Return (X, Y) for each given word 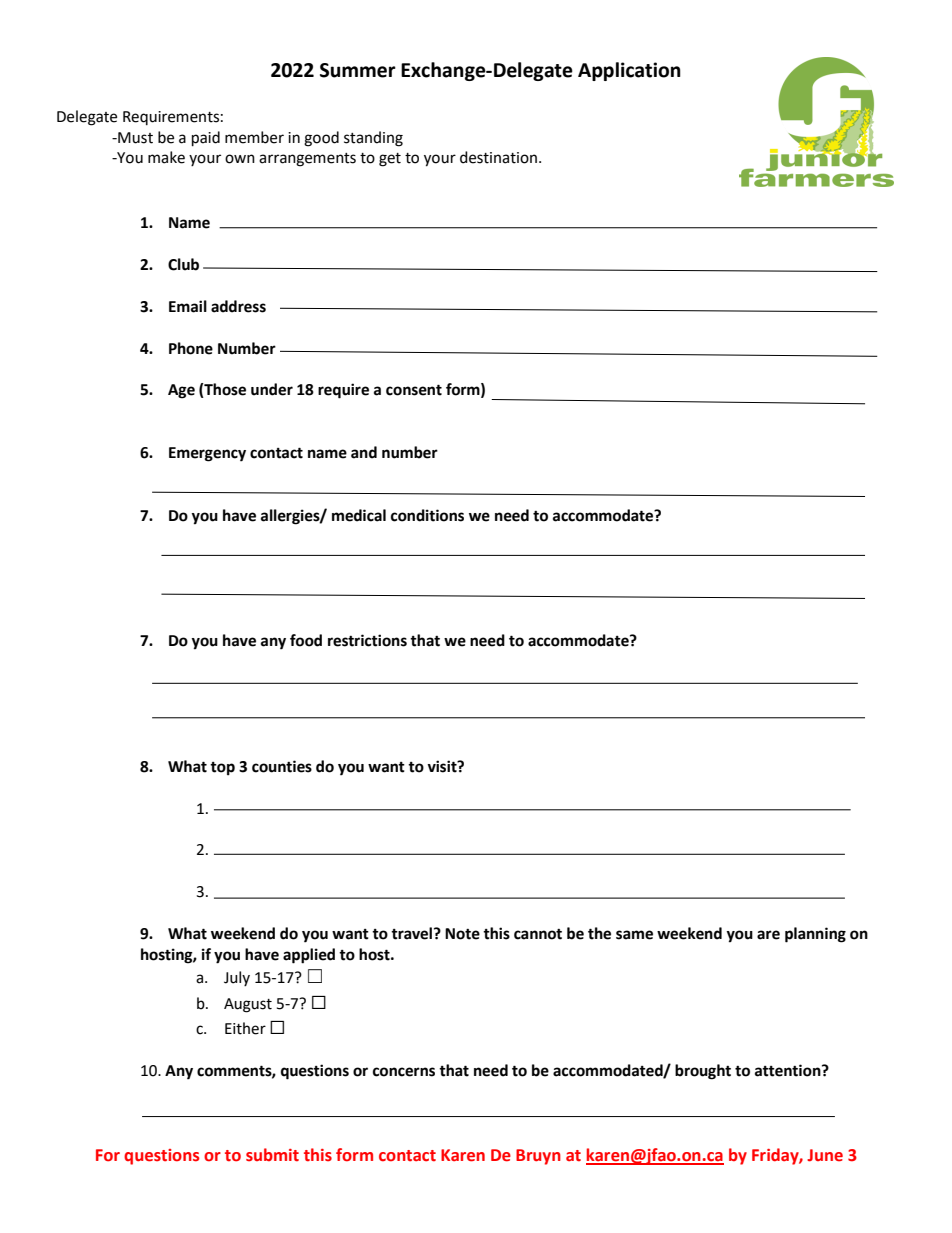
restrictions (367, 640)
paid (206, 139)
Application (629, 71)
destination (498, 157)
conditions (427, 515)
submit (272, 1155)
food (306, 640)
